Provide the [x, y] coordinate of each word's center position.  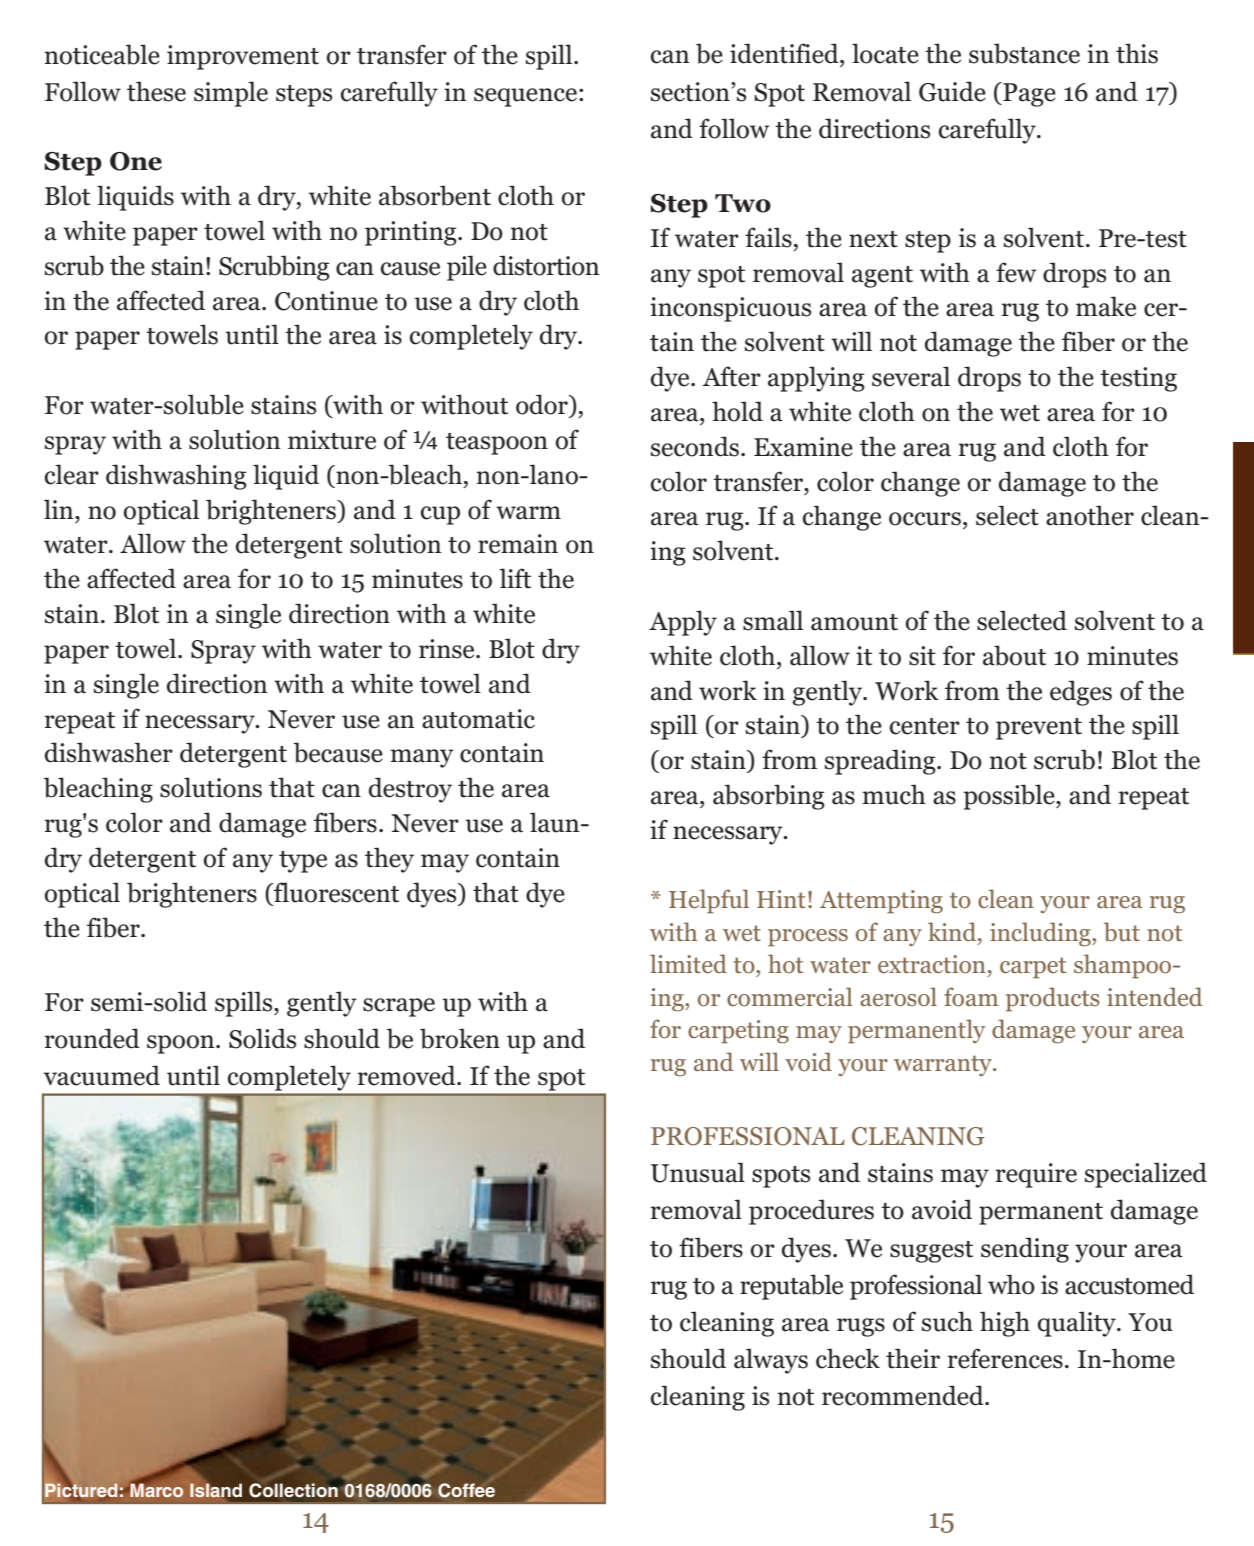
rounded [92, 1038]
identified [785, 53]
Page [1028, 94]
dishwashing [176, 477]
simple [231, 94]
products [1053, 999]
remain [518, 544]
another [1090, 515]
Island [216, 1490]
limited [688, 963]
